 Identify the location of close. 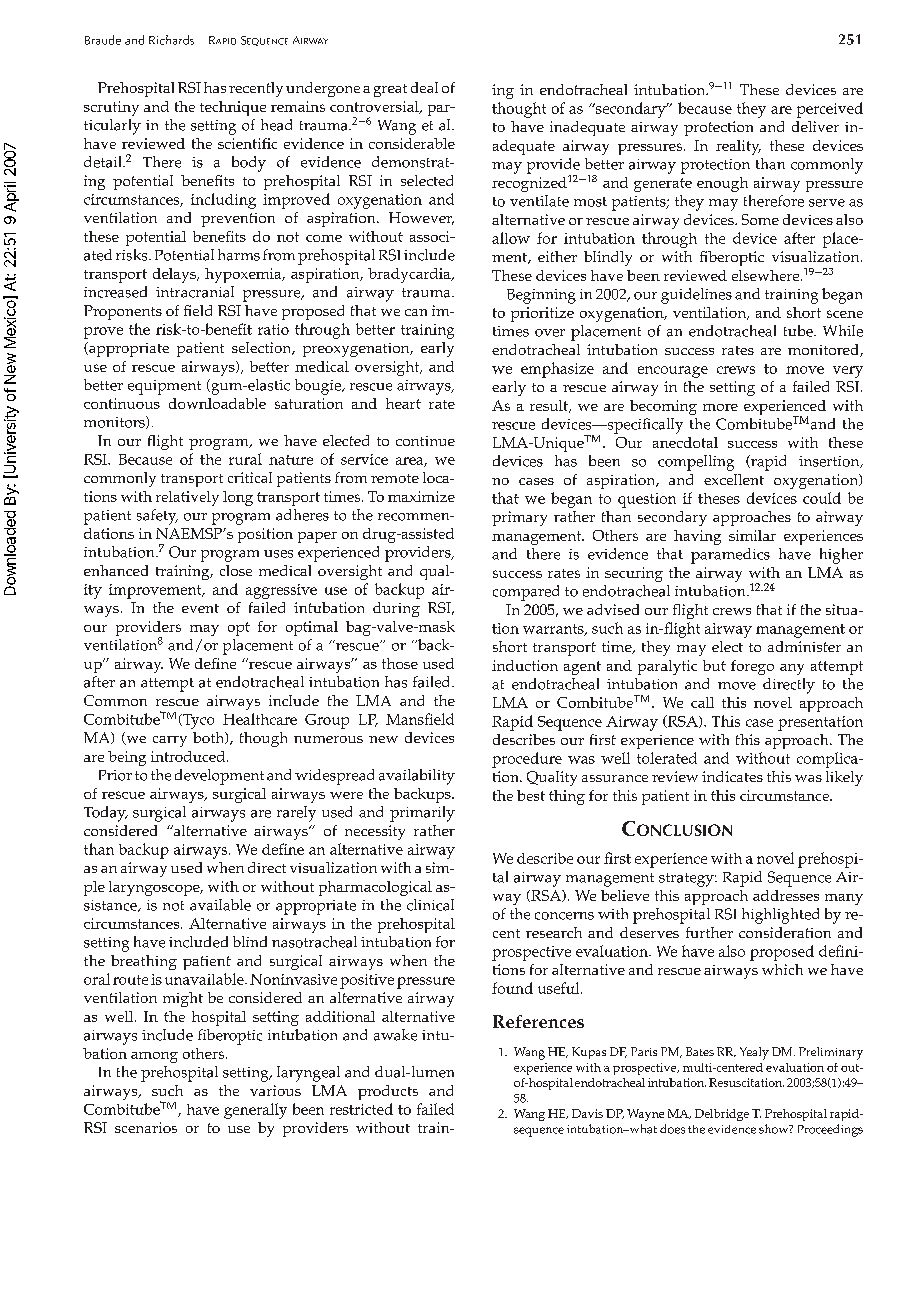
(236, 570).
